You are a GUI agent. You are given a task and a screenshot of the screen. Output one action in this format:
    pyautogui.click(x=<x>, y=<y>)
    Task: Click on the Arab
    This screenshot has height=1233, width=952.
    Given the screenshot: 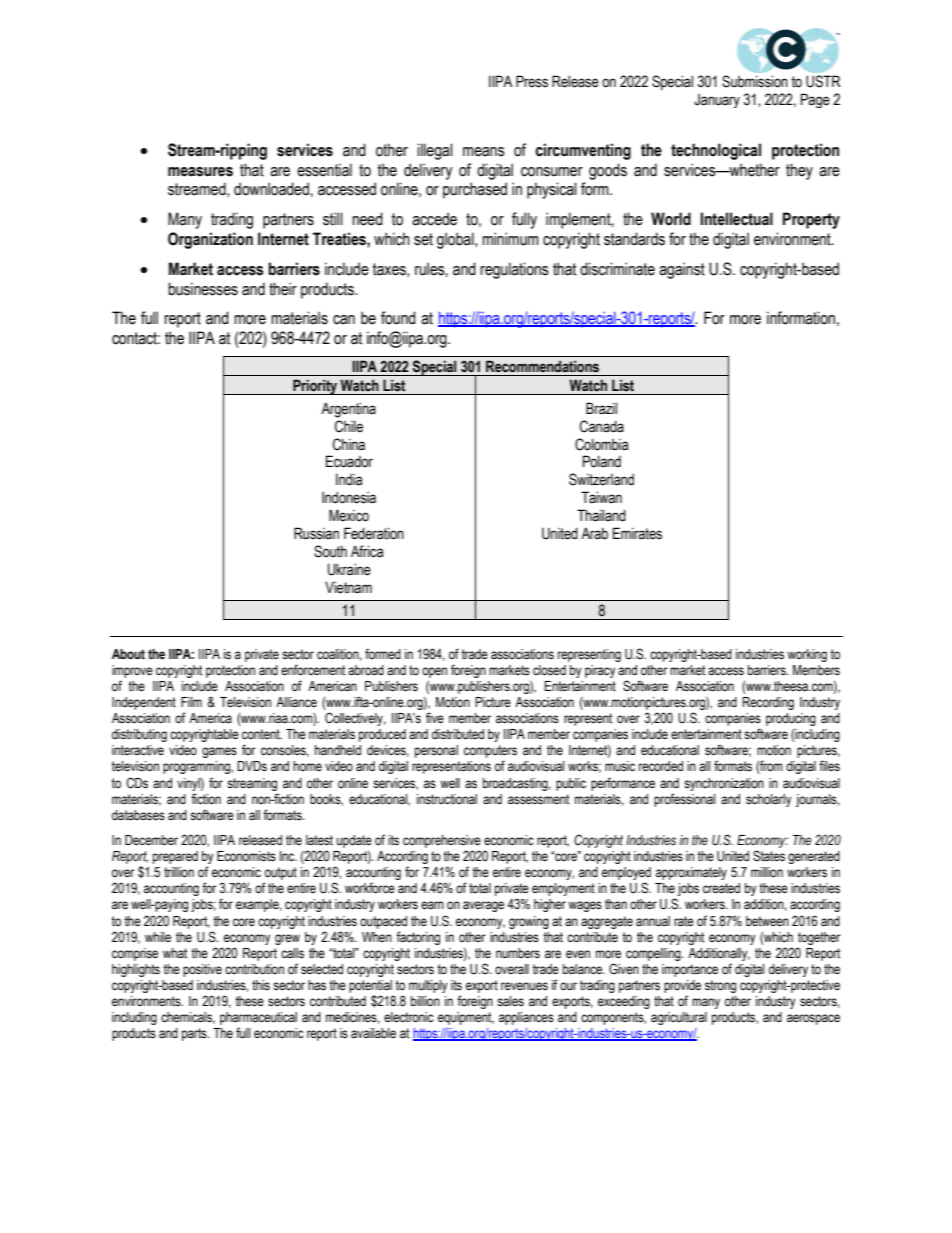 What is the action you would take?
    pyautogui.click(x=594, y=533)
